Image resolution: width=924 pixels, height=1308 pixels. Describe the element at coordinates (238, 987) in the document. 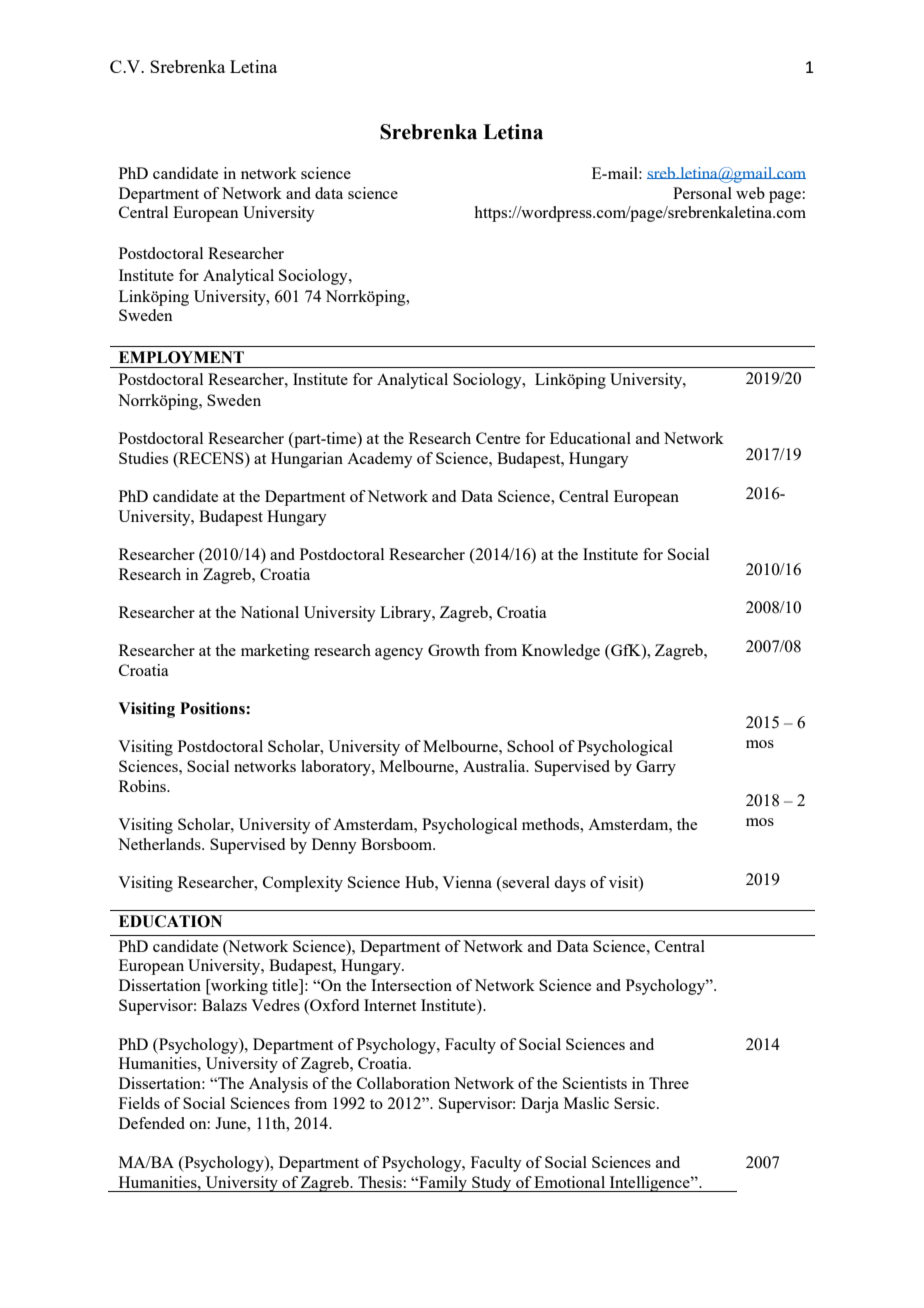

I see `working` at that location.
